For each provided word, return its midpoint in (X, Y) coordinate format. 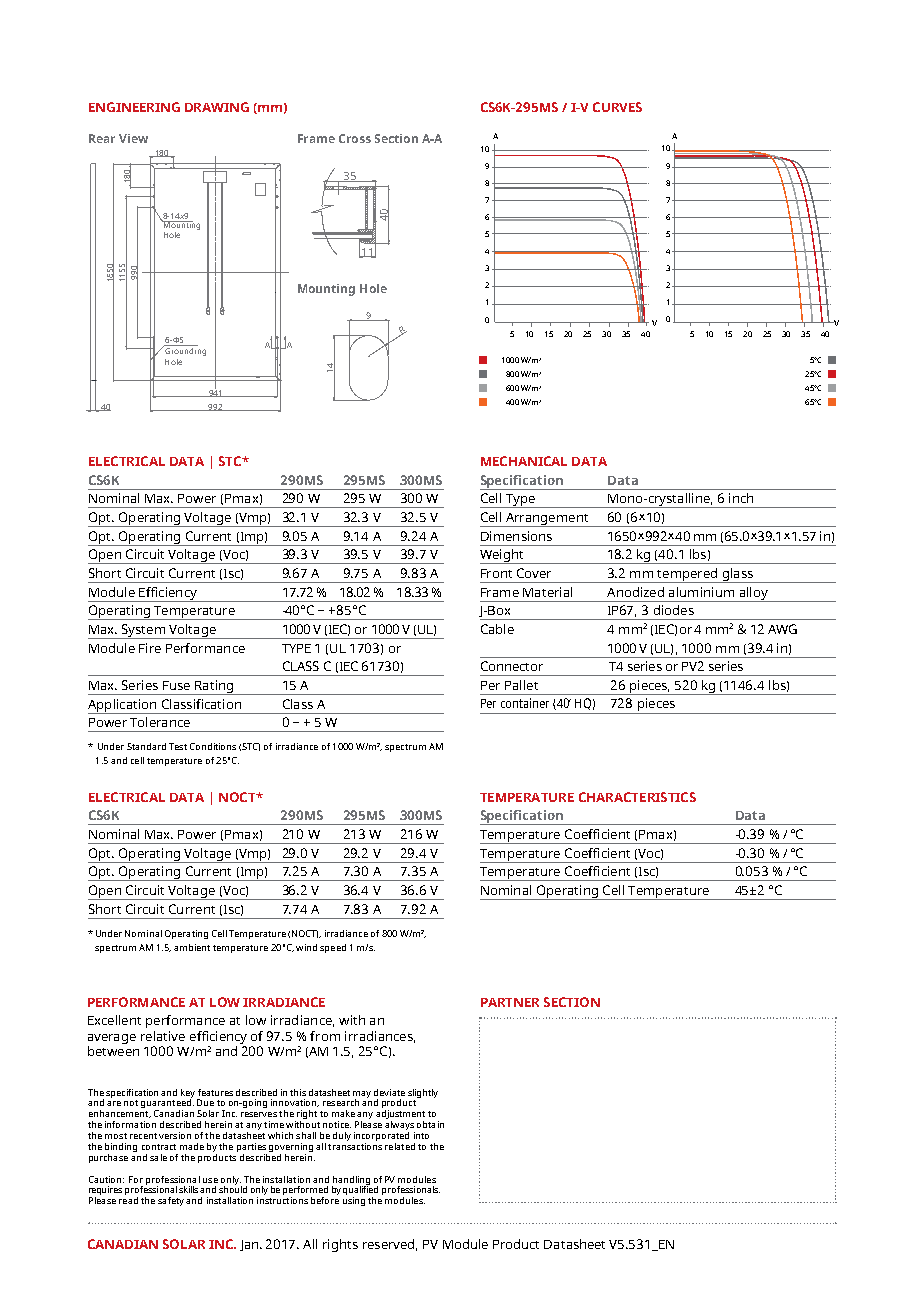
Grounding (184, 351)
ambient (192, 947)
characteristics (637, 797)
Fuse (176, 685)
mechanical (524, 461)
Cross (355, 138)
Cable (497, 629)
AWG (782, 629)
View (133, 138)
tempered (687, 575)
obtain (430, 1124)
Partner (510, 1002)
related (400, 1146)
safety (171, 1201)
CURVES (617, 107)
